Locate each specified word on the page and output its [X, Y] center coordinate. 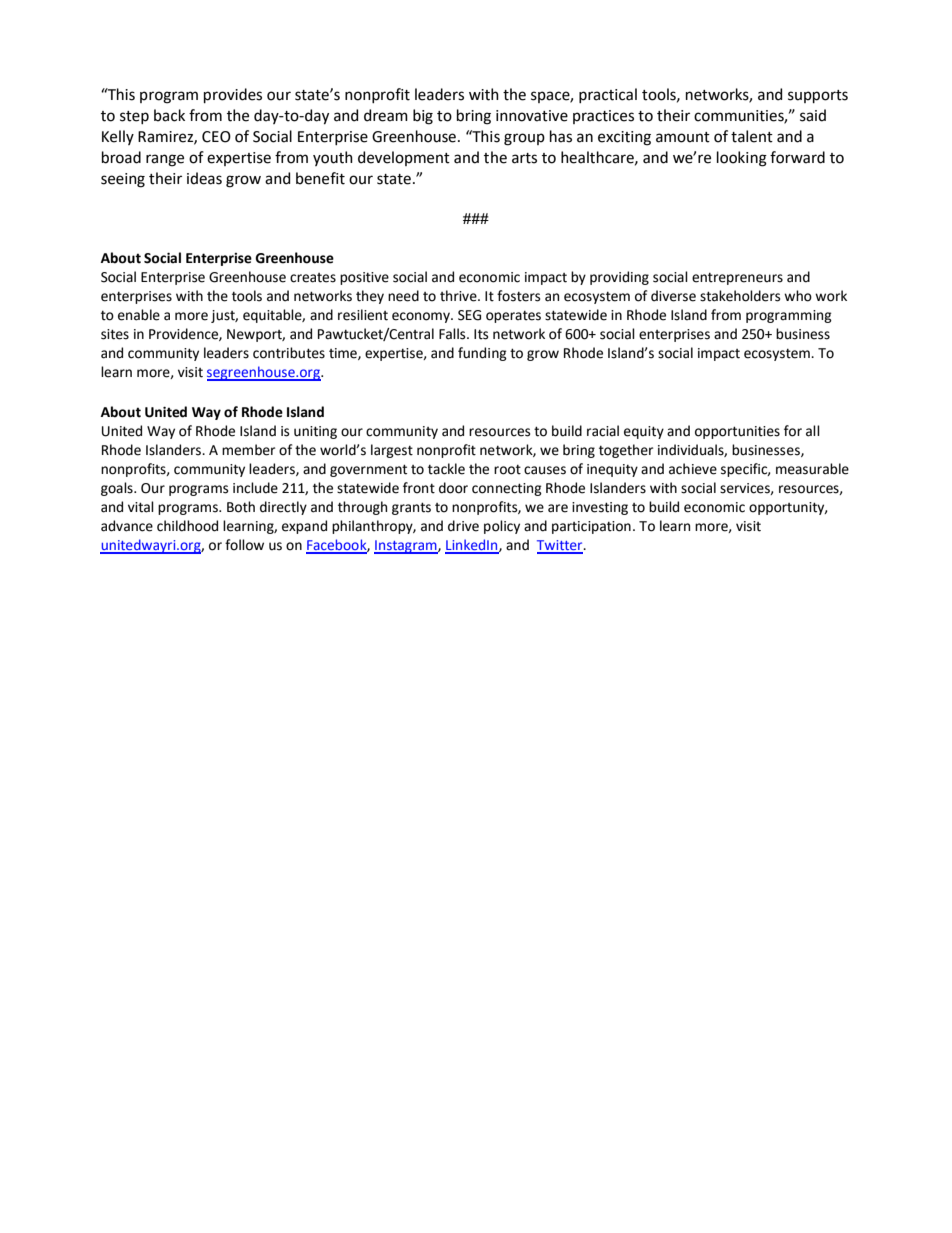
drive [463, 526]
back [169, 115]
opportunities [737, 432]
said [813, 115]
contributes [289, 353]
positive [364, 278]
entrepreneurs [737, 279]
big [423, 117]
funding [482, 354]
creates [313, 278]
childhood [187, 526]
